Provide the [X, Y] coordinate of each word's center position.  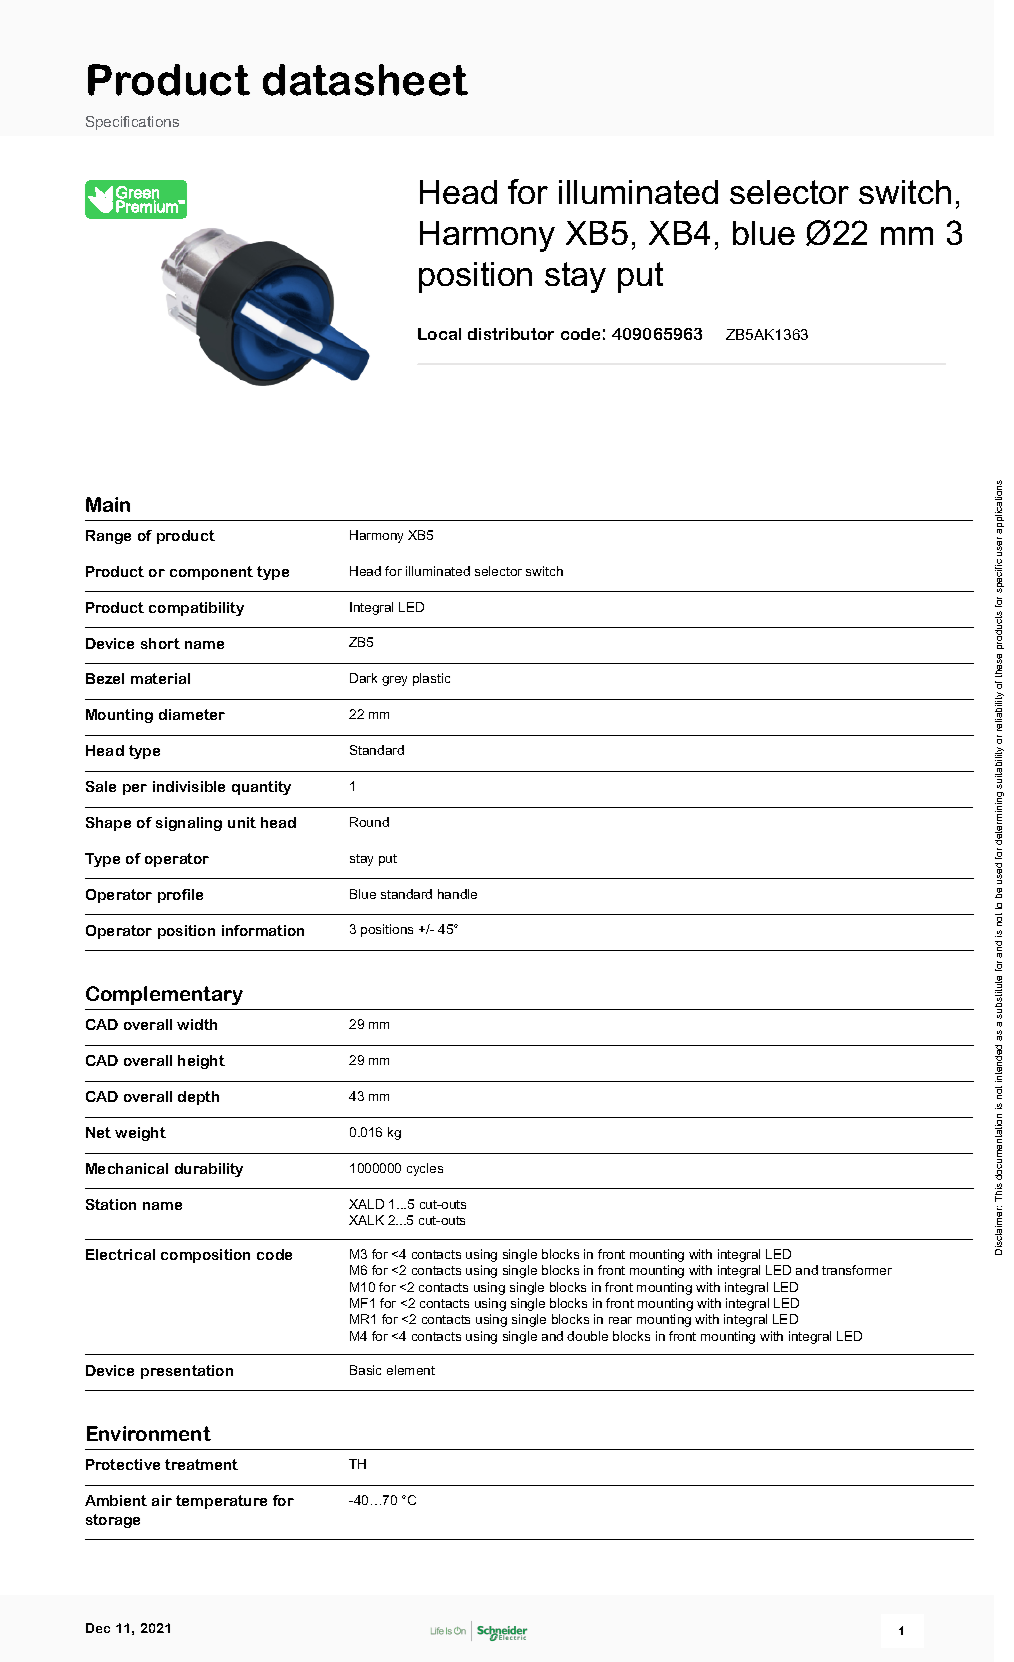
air [162, 1500]
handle [457, 894]
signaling [189, 824]
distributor [511, 334]
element [411, 1370]
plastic [431, 679]
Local [439, 334]
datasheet [365, 80]
